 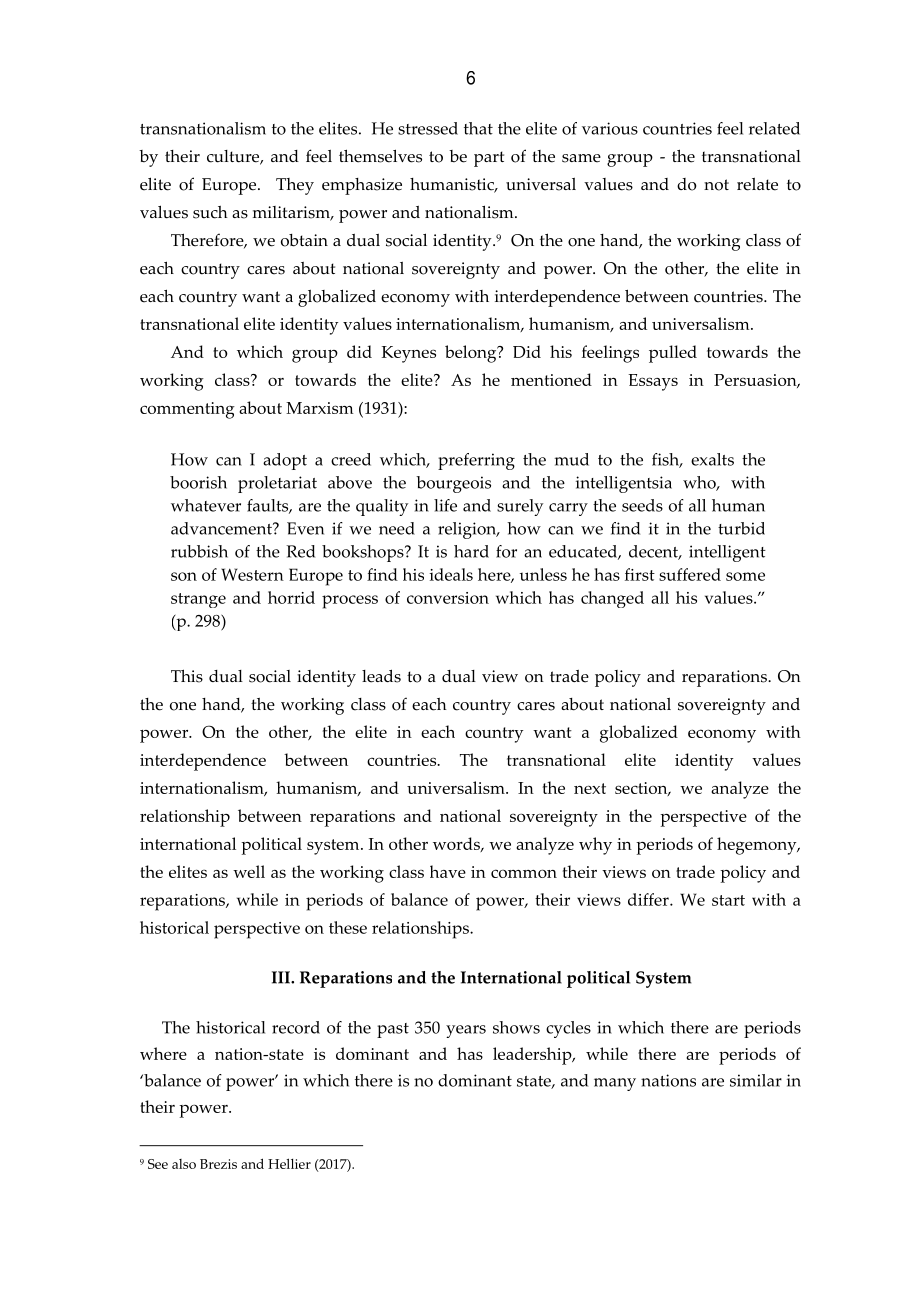 I want to click on well, so click(x=249, y=871).
